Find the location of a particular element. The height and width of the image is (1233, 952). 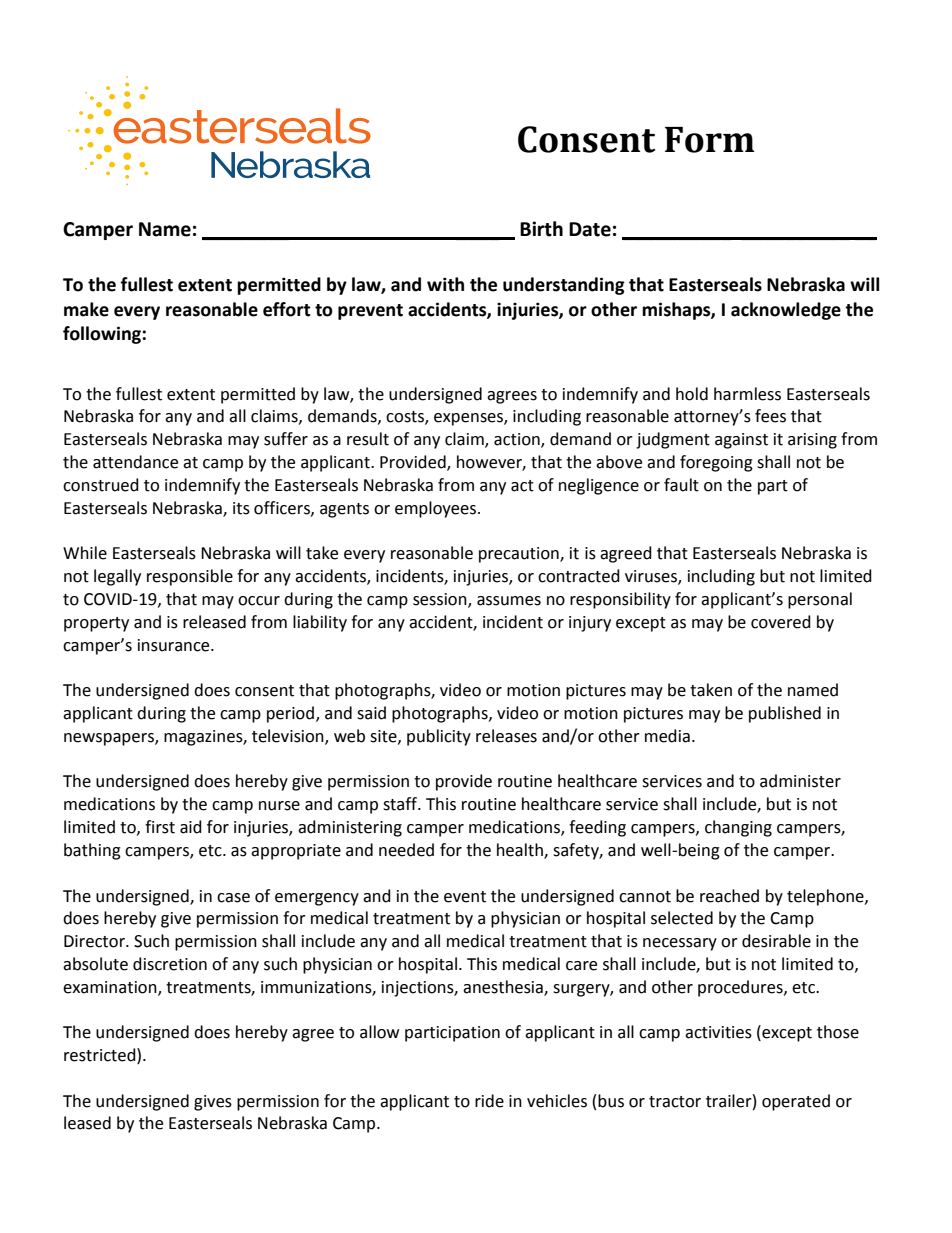

make is located at coordinates (86, 309).
